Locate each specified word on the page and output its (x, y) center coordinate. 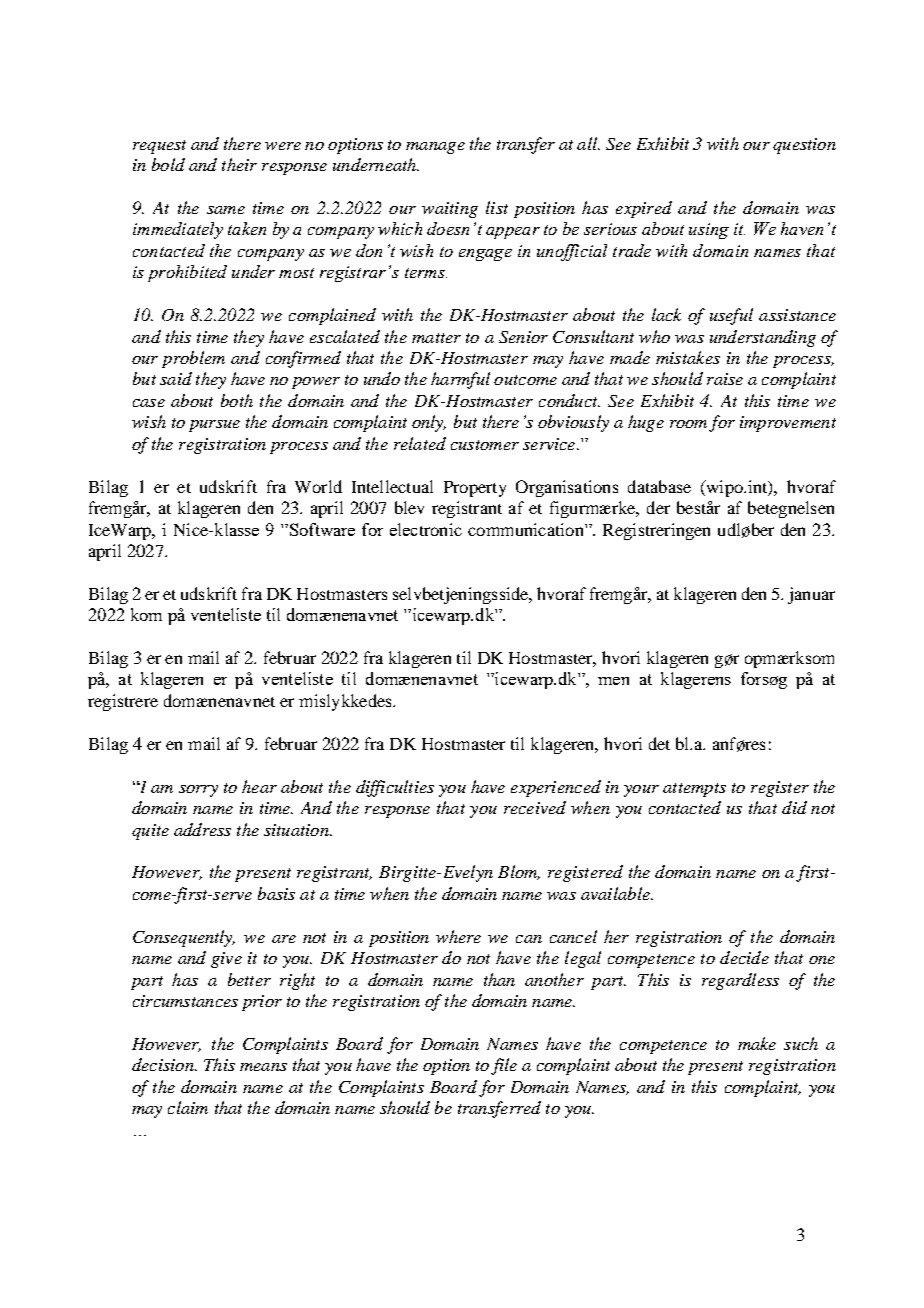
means (263, 1067)
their (239, 164)
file (504, 1066)
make (757, 1043)
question (804, 146)
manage (435, 148)
